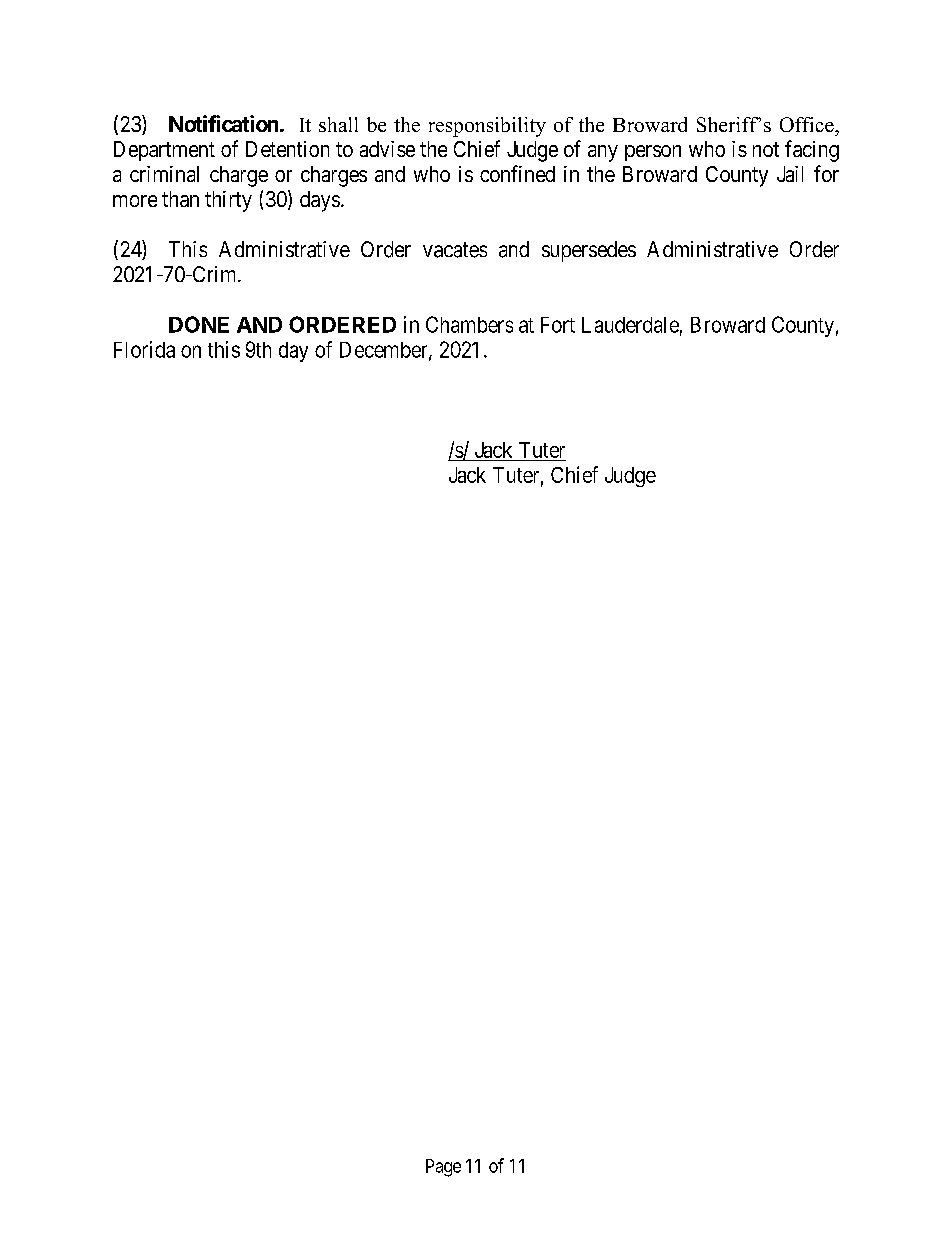 The height and width of the screenshot is (1233, 952). I want to click on Lauderdale, so click(630, 325).
